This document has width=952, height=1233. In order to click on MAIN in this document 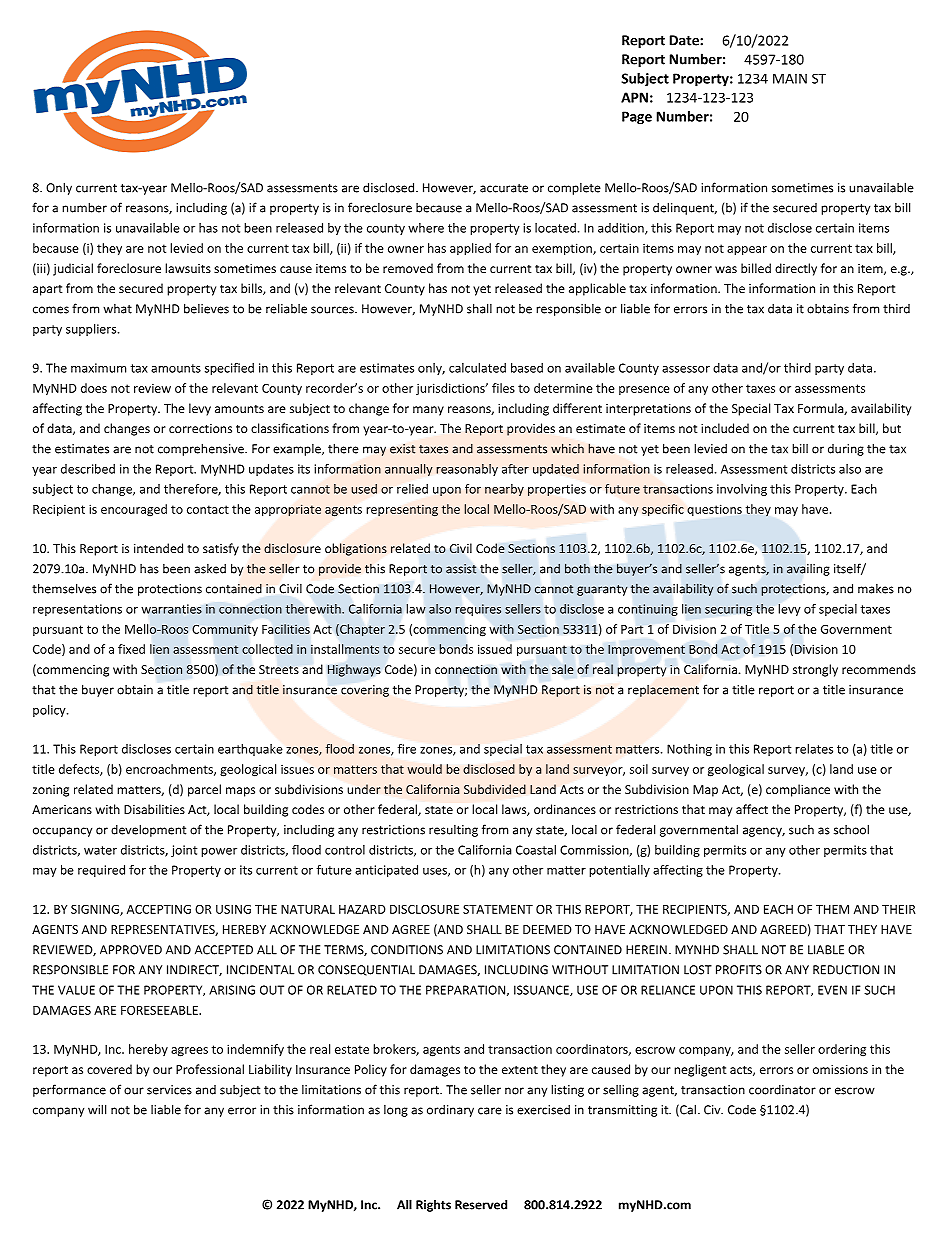, I will do `click(790, 79)`.
